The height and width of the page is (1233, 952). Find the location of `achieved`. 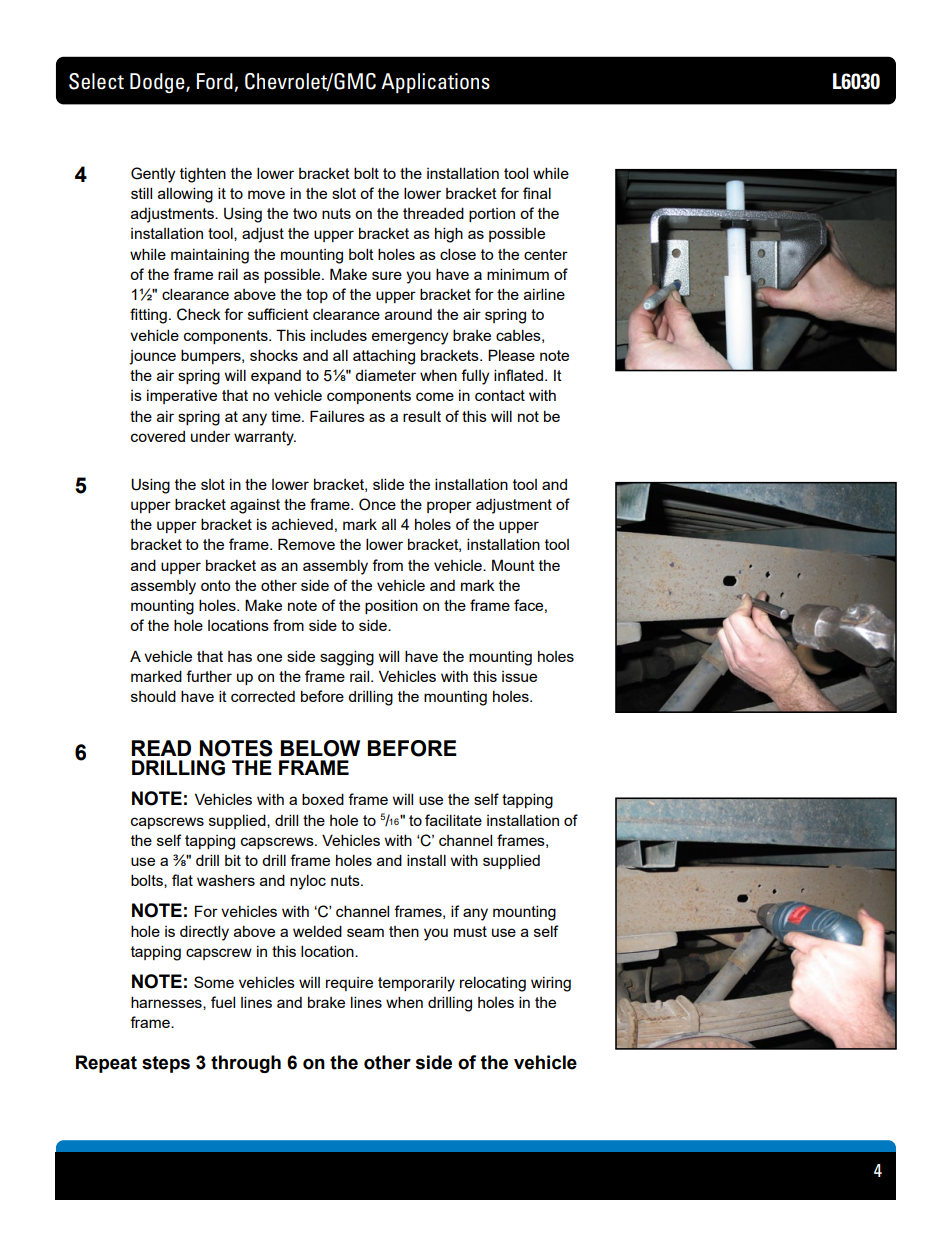

achieved is located at coordinates (302, 524).
